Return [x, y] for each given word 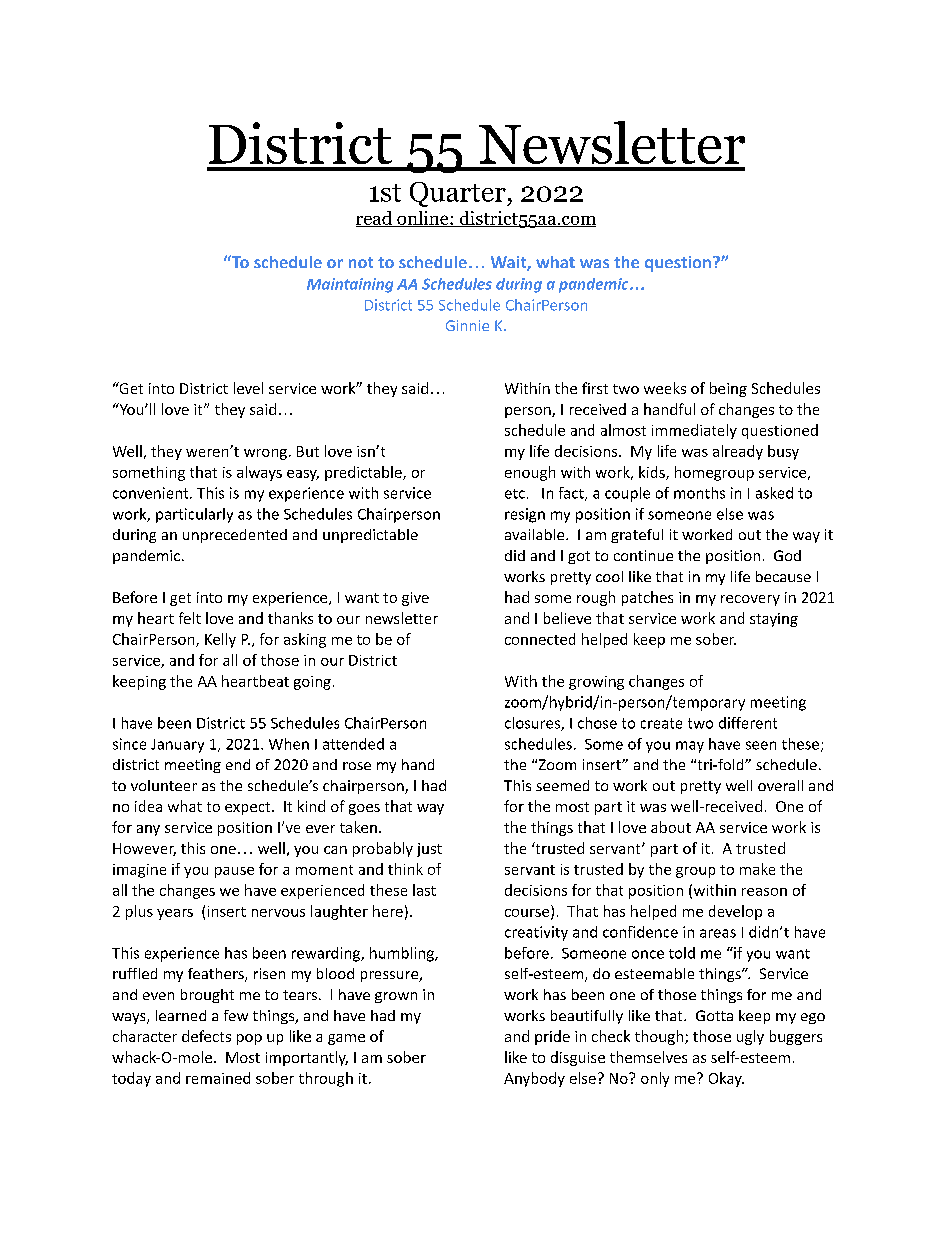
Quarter [459, 194]
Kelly [220, 640]
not [361, 262]
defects [206, 1036]
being [728, 389]
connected [540, 639]
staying [774, 620]
